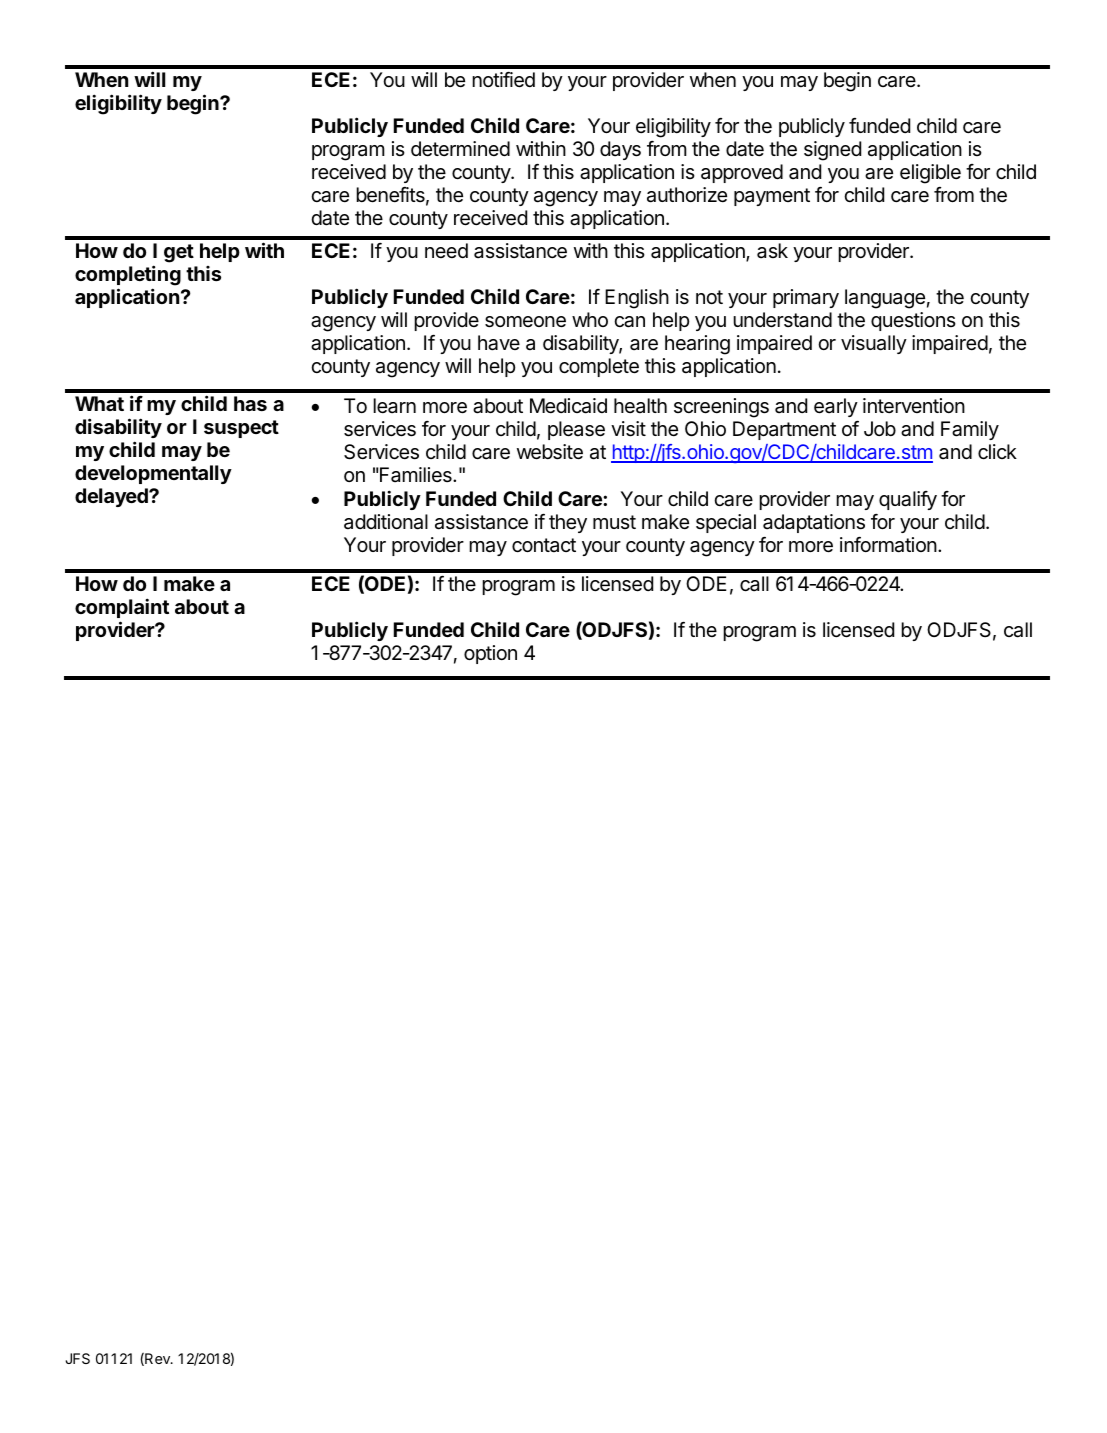  Describe the element at coordinates (503, 80) in the document. I see `notified` at that location.
